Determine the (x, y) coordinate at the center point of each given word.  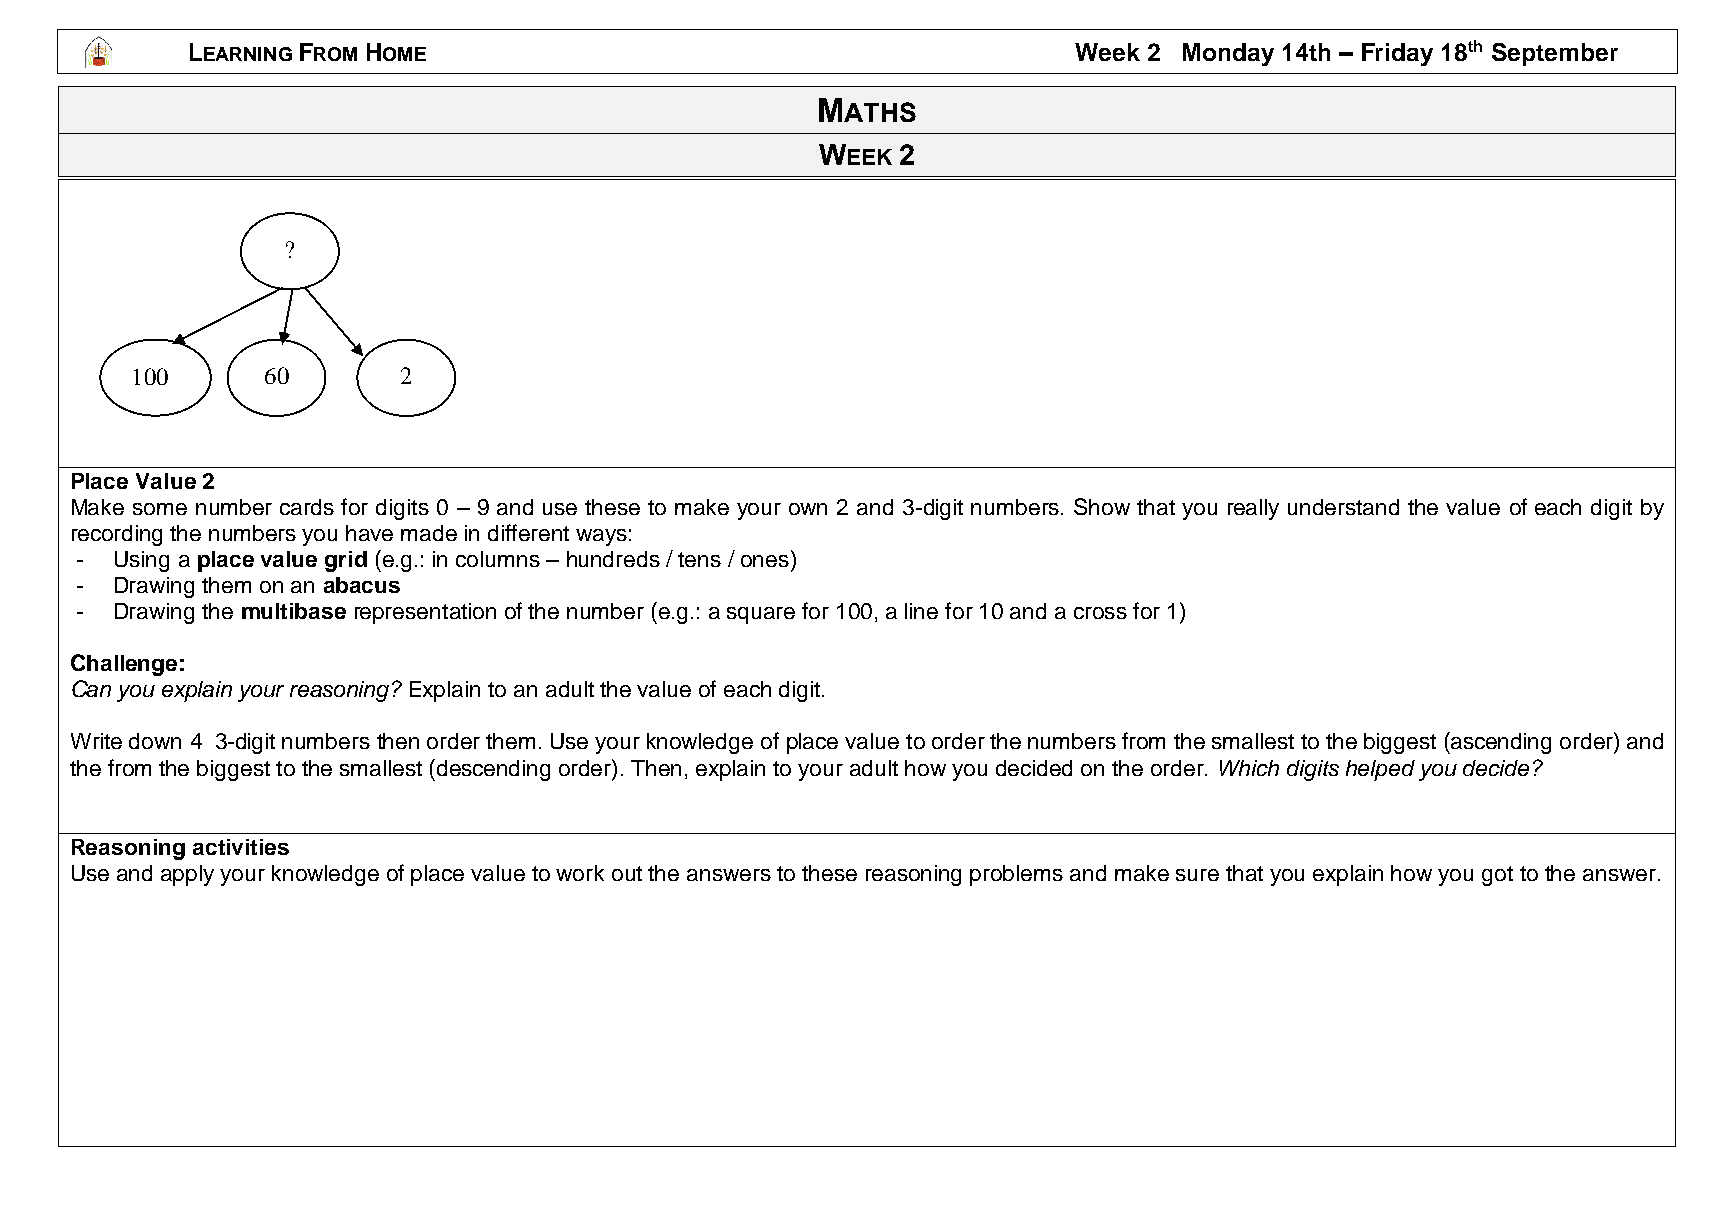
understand (1343, 507)
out (627, 873)
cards (307, 507)
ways (601, 537)
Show (1102, 506)
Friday (1397, 54)
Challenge (124, 665)
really (1253, 509)
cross (1100, 613)
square (761, 615)
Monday (1228, 54)
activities (241, 847)
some (160, 509)
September (1555, 54)
